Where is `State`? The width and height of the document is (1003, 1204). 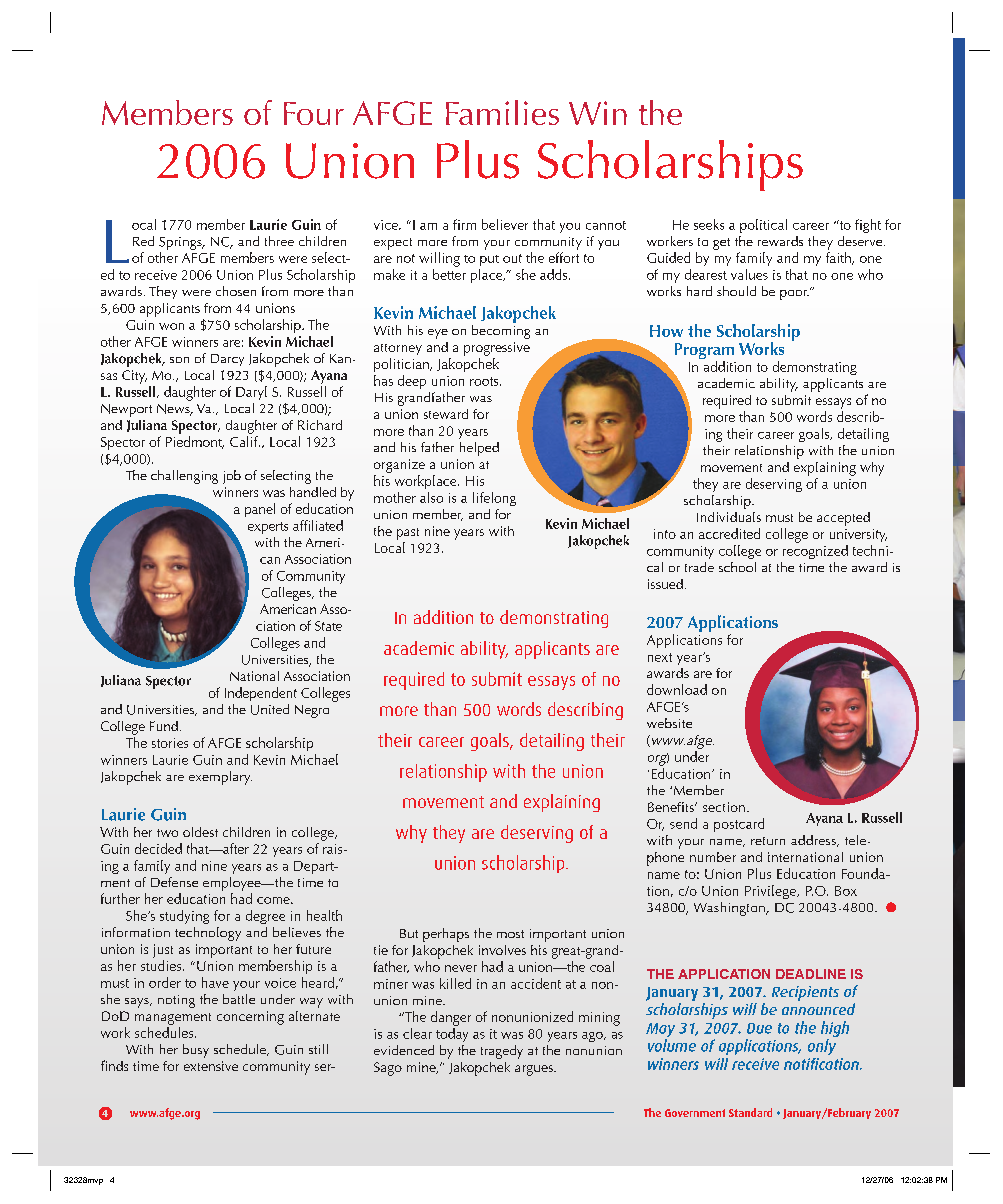 State is located at coordinates (328, 626).
